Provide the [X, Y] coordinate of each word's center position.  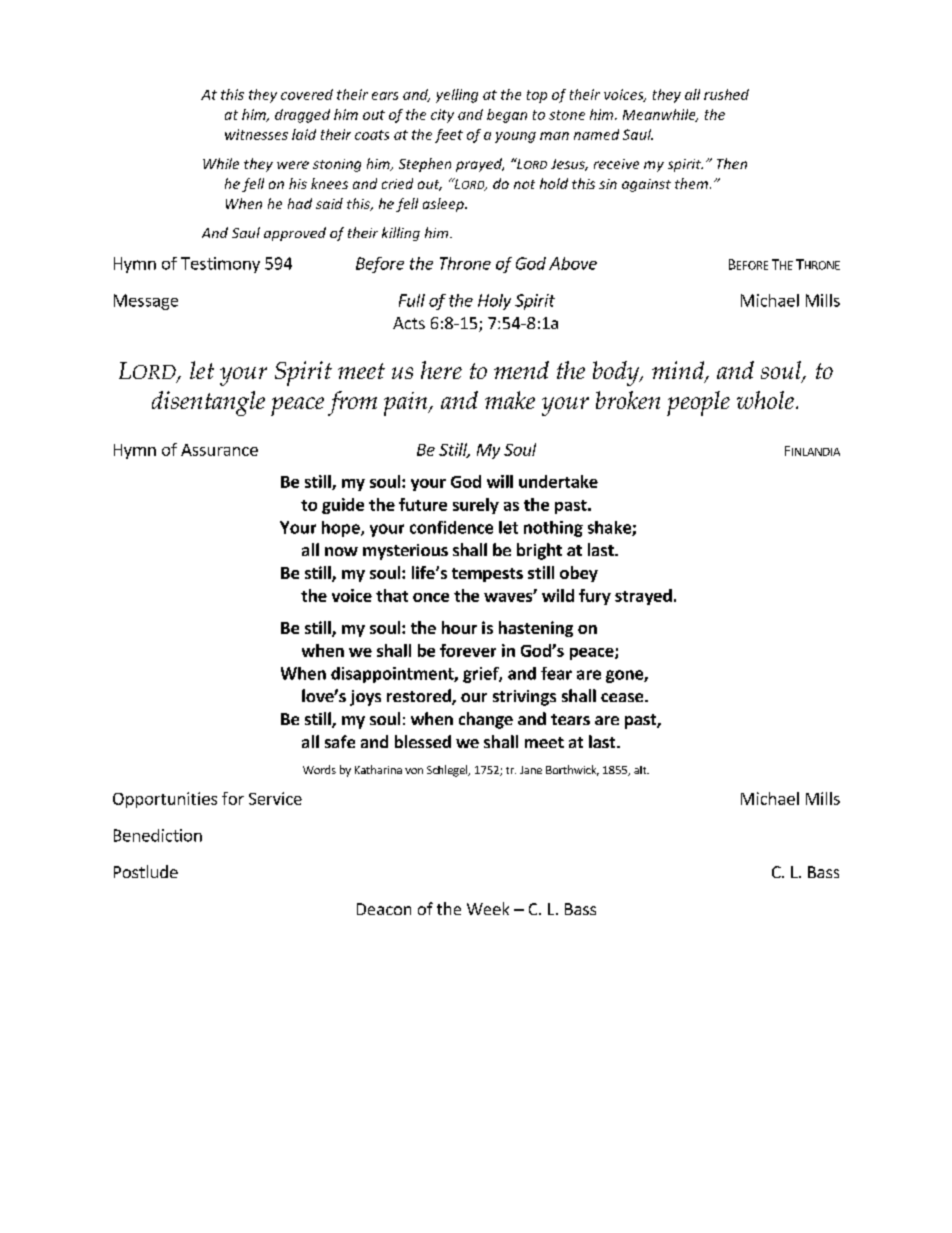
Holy [494, 302]
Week [488, 908]
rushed [726, 94]
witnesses [256, 134]
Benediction [158, 835]
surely [476, 506]
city [442, 116]
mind [679, 371]
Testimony [220, 265]
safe [340, 741]
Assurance [219, 450]
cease [623, 697]
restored [420, 697]
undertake [558, 481]
